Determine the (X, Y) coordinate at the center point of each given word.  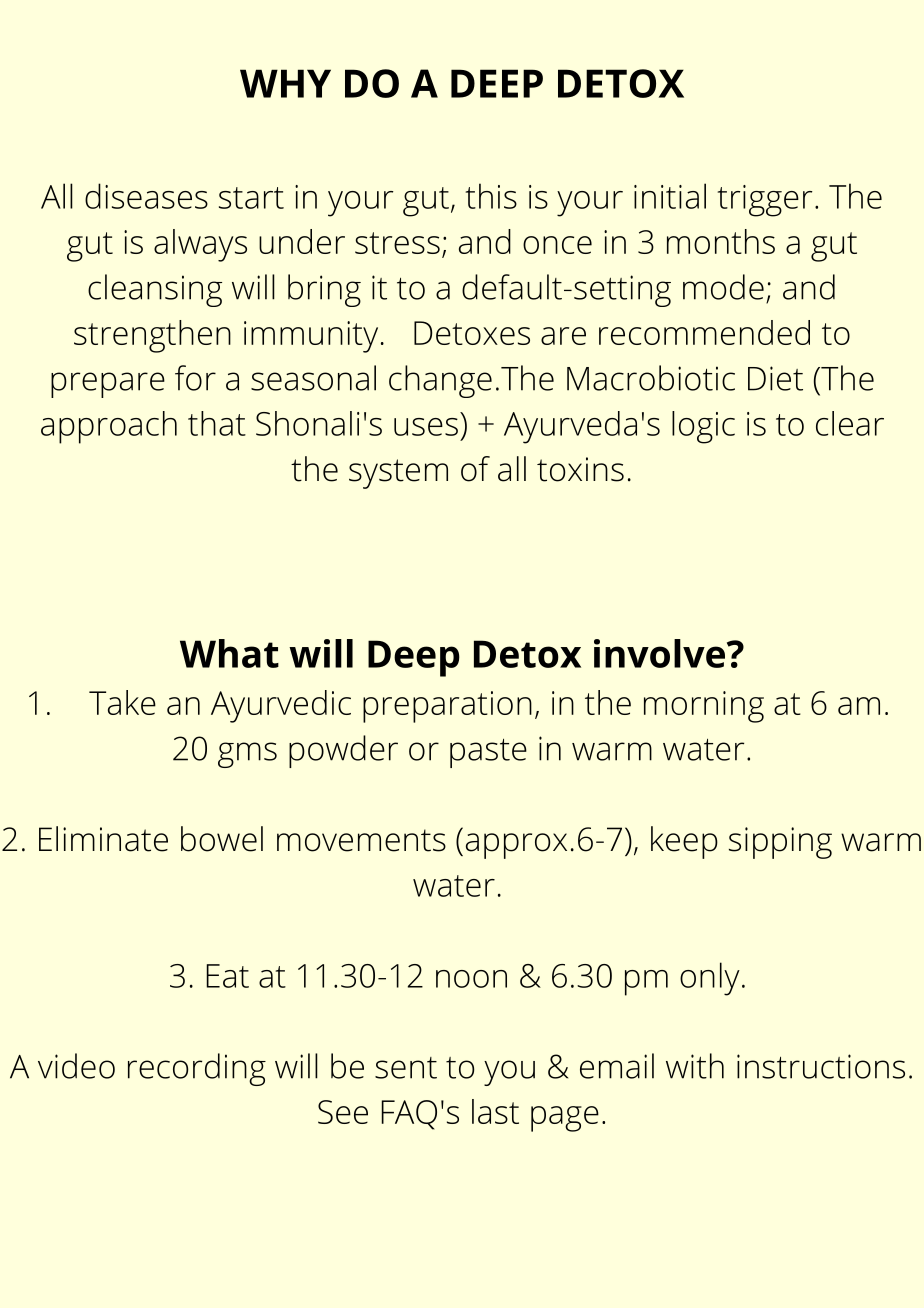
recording (197, 1069)
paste (488, 753)
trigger (765, 201)
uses (426, 427)
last (495, 1111)
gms (247, 755)
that (217, 423)
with (695, 1066)
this (491, 196)
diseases (146, 196)
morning (704, 707)
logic (703, 427)
